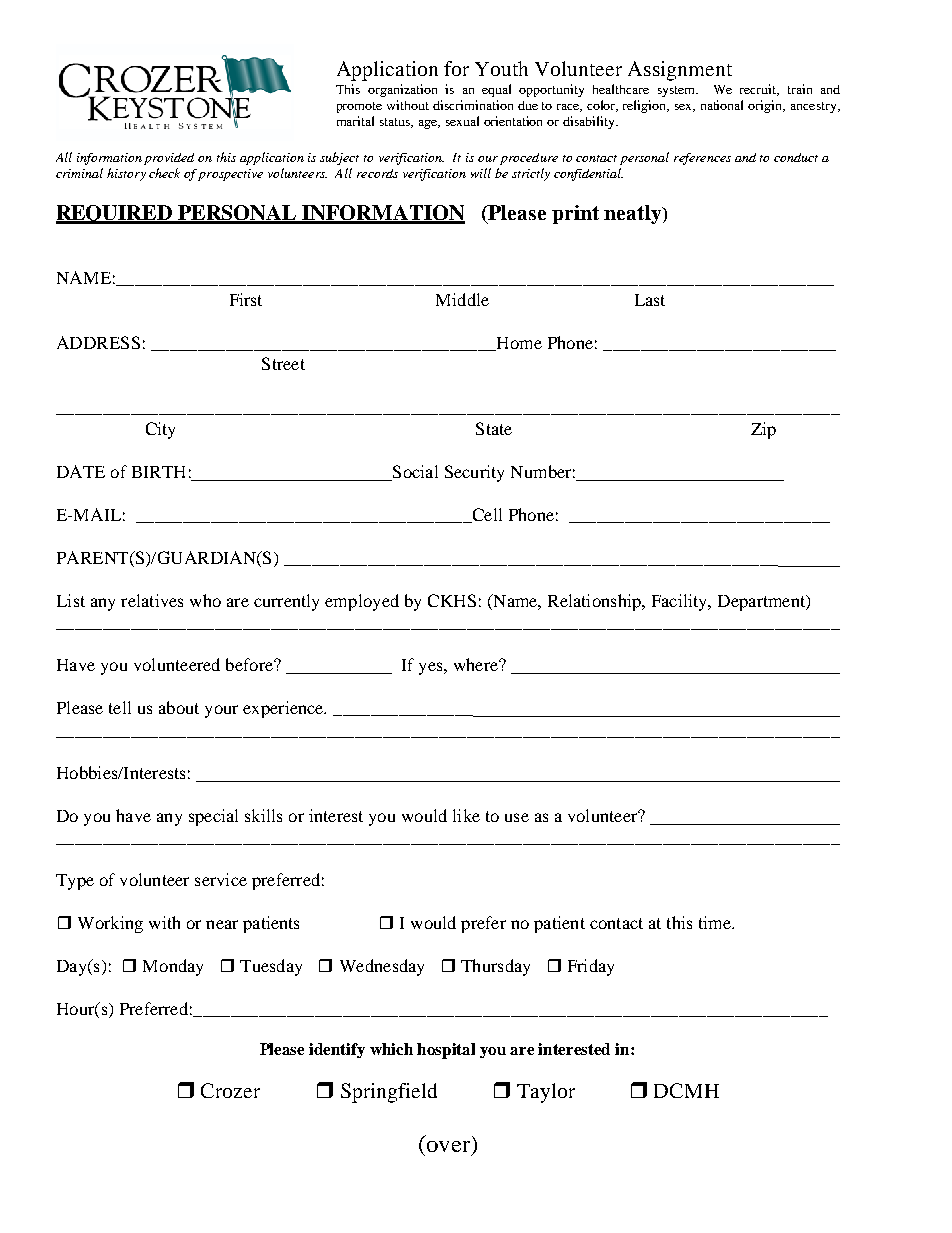  What do you see at coordinates (402, 90) in the screenshot?
I see `organization` at bounding box center [402, 90].
